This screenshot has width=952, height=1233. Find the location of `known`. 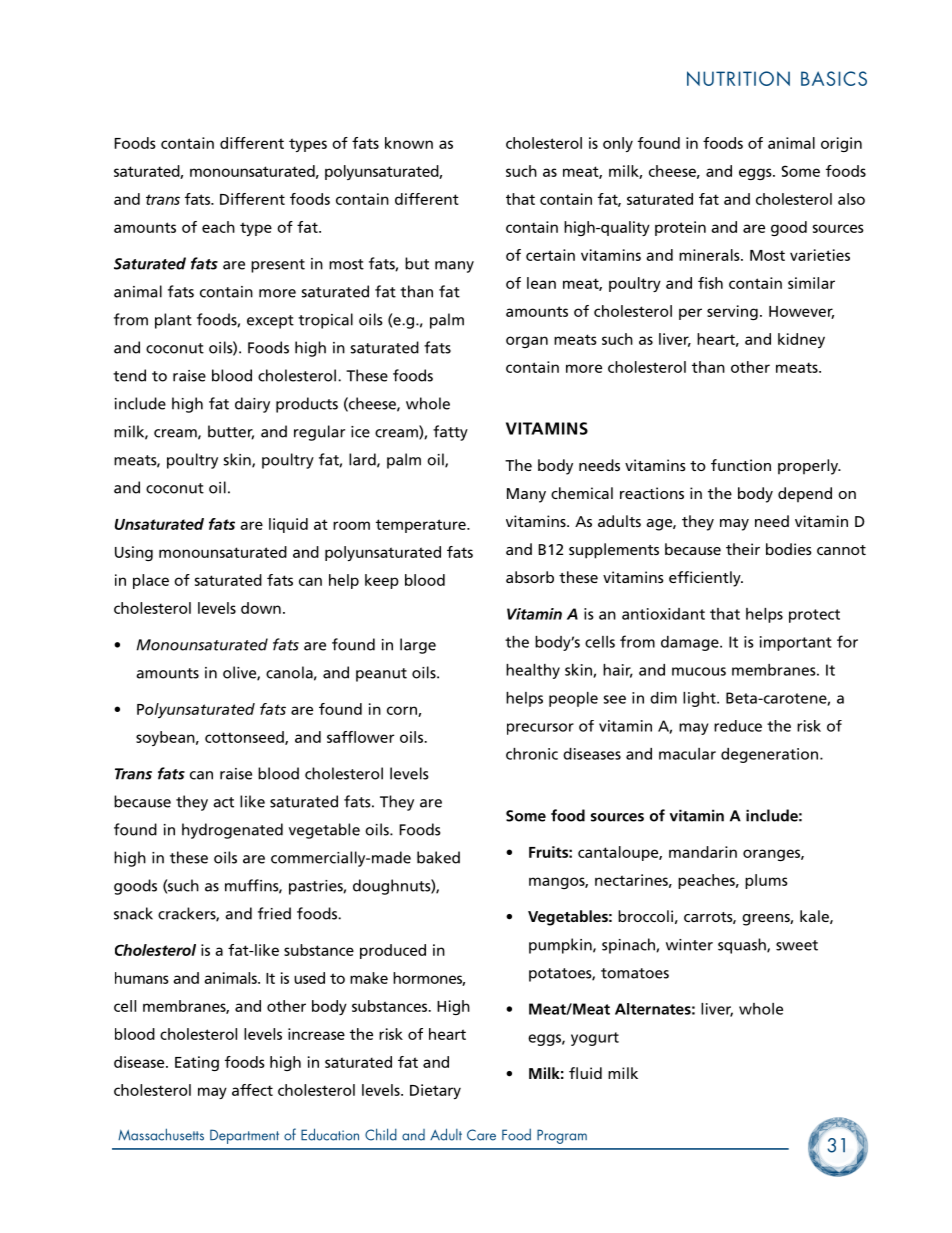

known is located at coordinates (409, 143).
